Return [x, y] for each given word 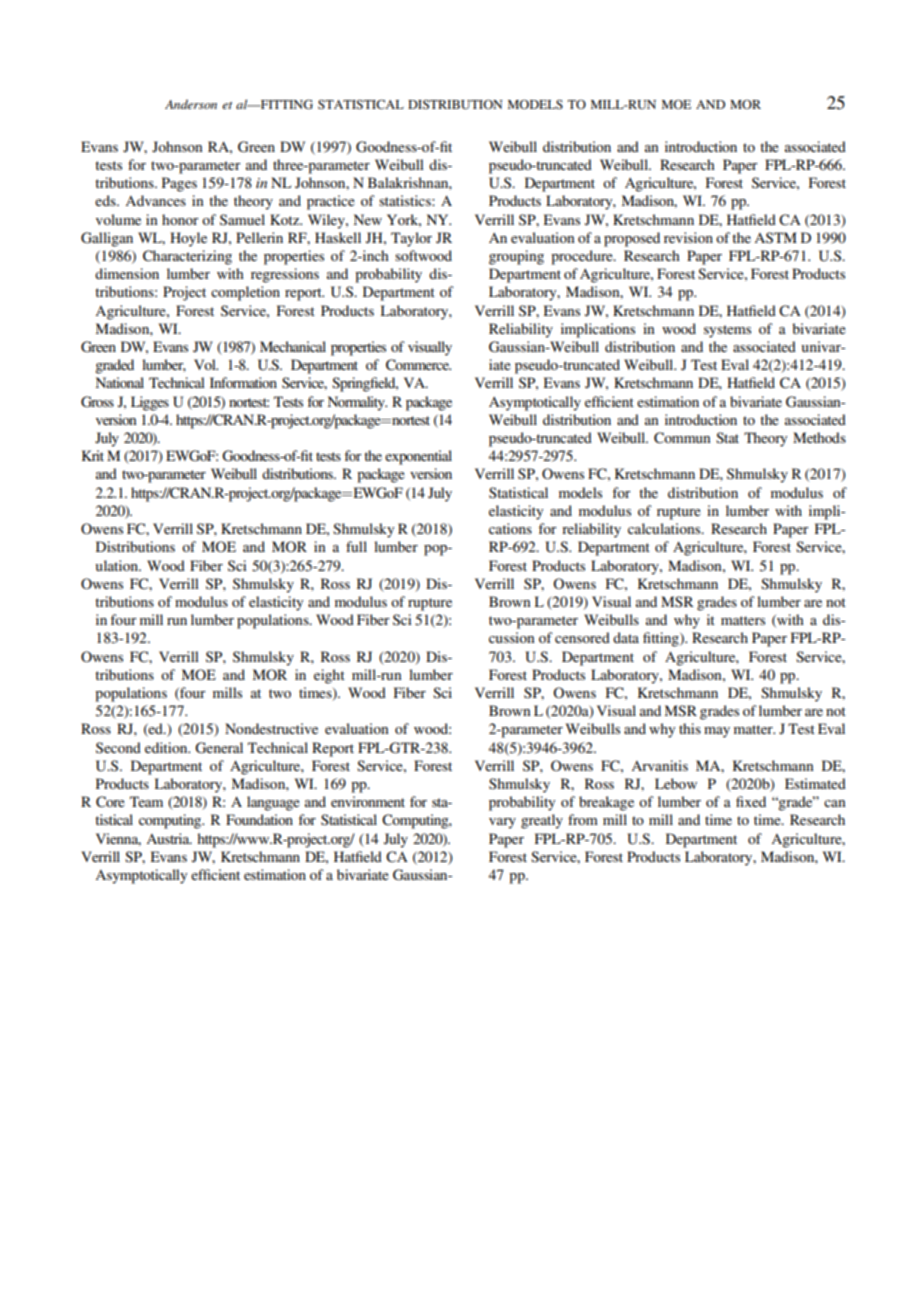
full [356, 546]
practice [331, 202]
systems [727, 331]
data [626, 637]
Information [243, 382]
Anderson [191, 104]
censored [582, 637]
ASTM [775, 238]
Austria [169, 838]
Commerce [418, 365]
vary [502, 823]
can [835, 803]
